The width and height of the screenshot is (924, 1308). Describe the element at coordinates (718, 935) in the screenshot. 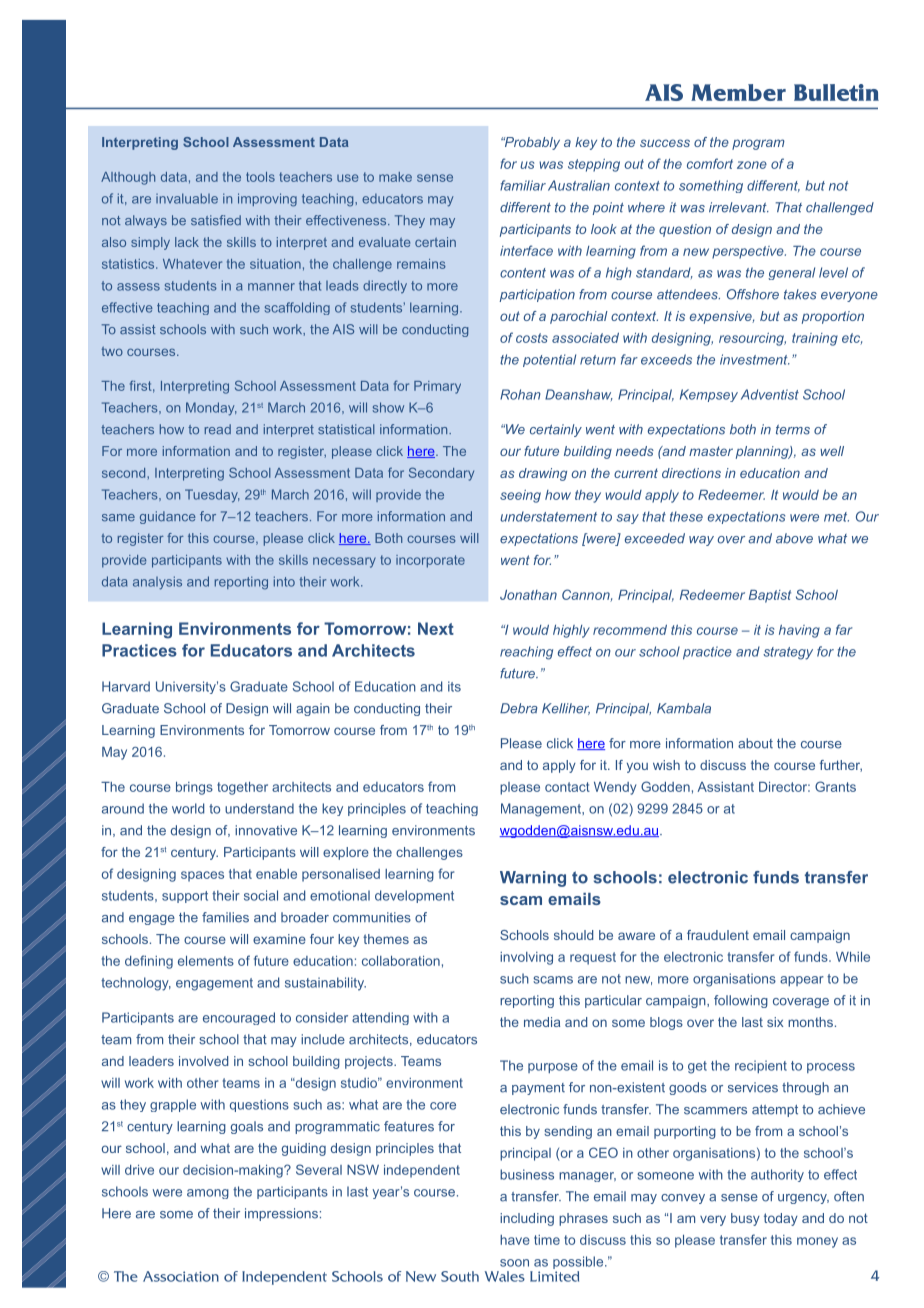

I see `fraudulent` at that location.
